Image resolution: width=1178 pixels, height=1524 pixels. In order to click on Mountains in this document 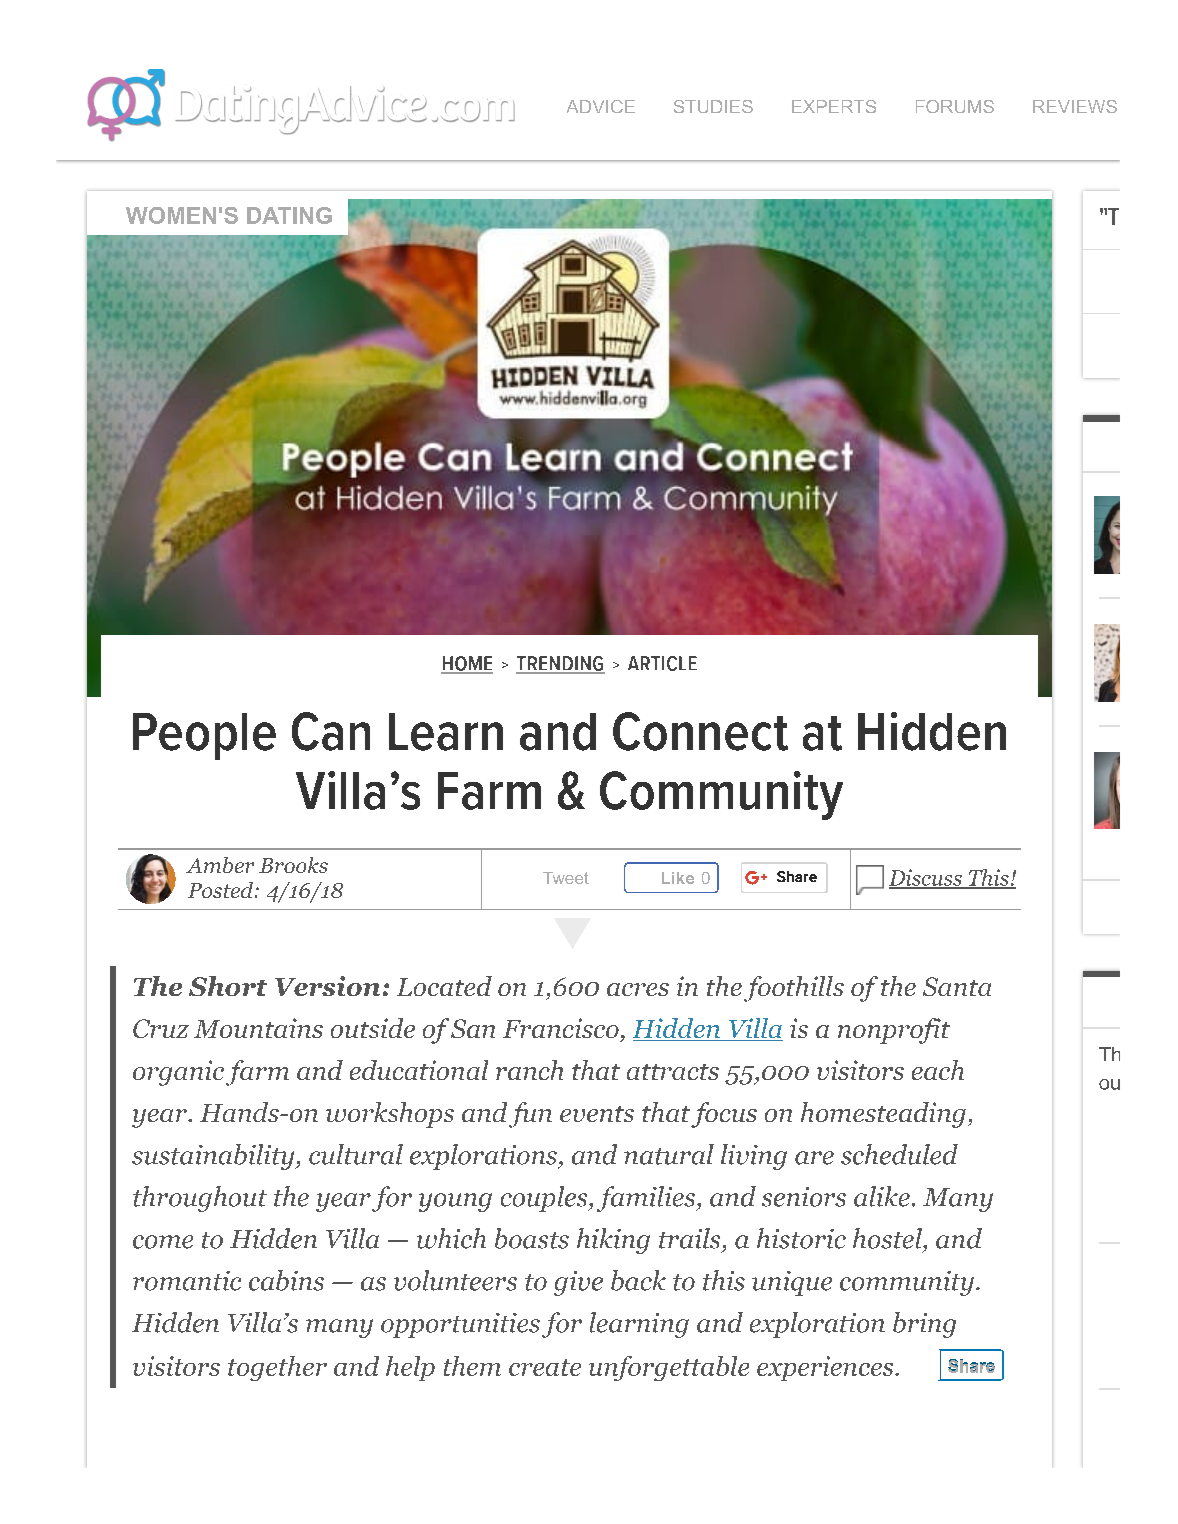, I will do `click(258, 1028)`.
